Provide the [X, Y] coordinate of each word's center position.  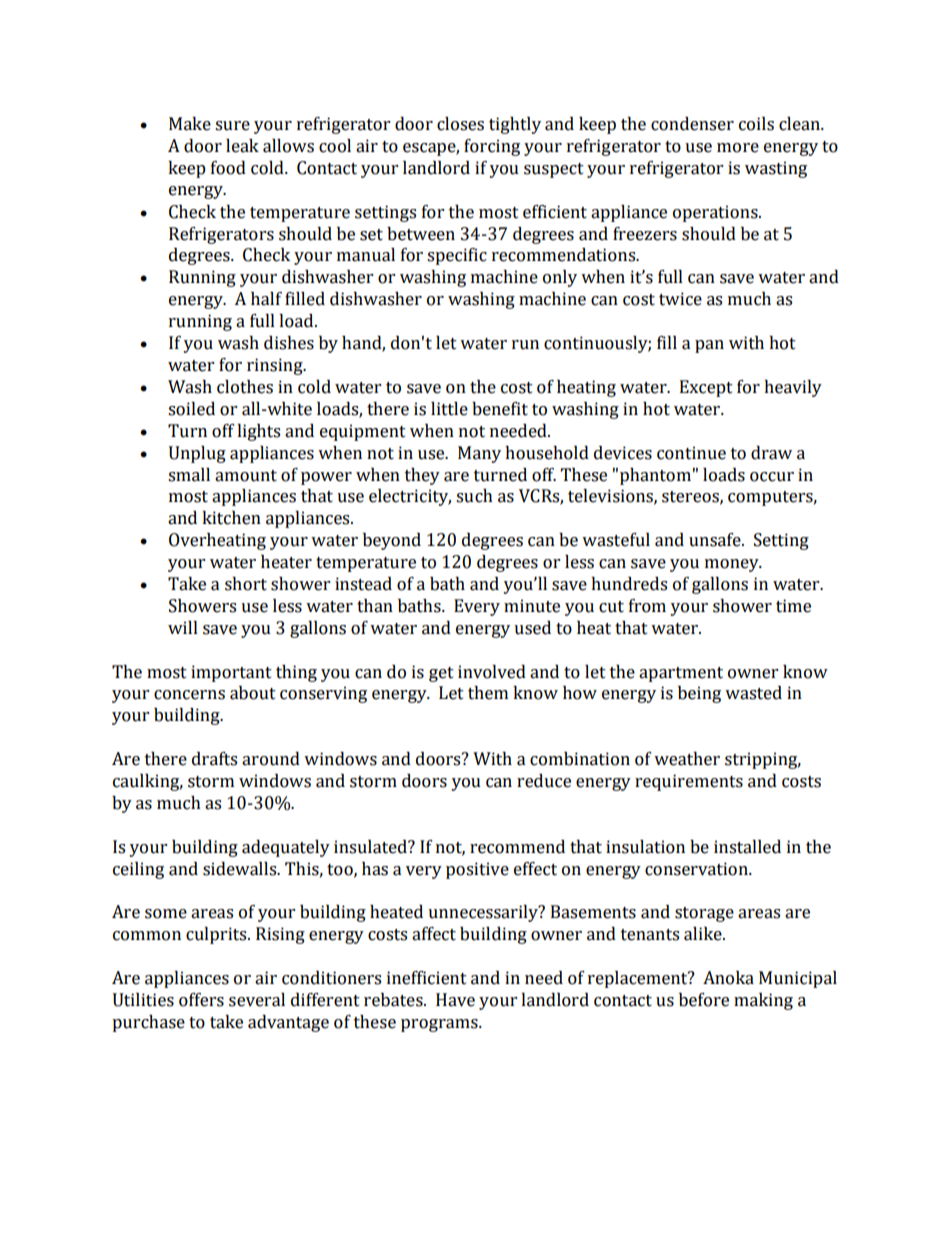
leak [242, 146]
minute [532, 606]
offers [201, 1000]
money [733, 565]
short [246, 584]
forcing [492, 147]
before [704, 1000]
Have [455, 1000]
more [738, 148]
